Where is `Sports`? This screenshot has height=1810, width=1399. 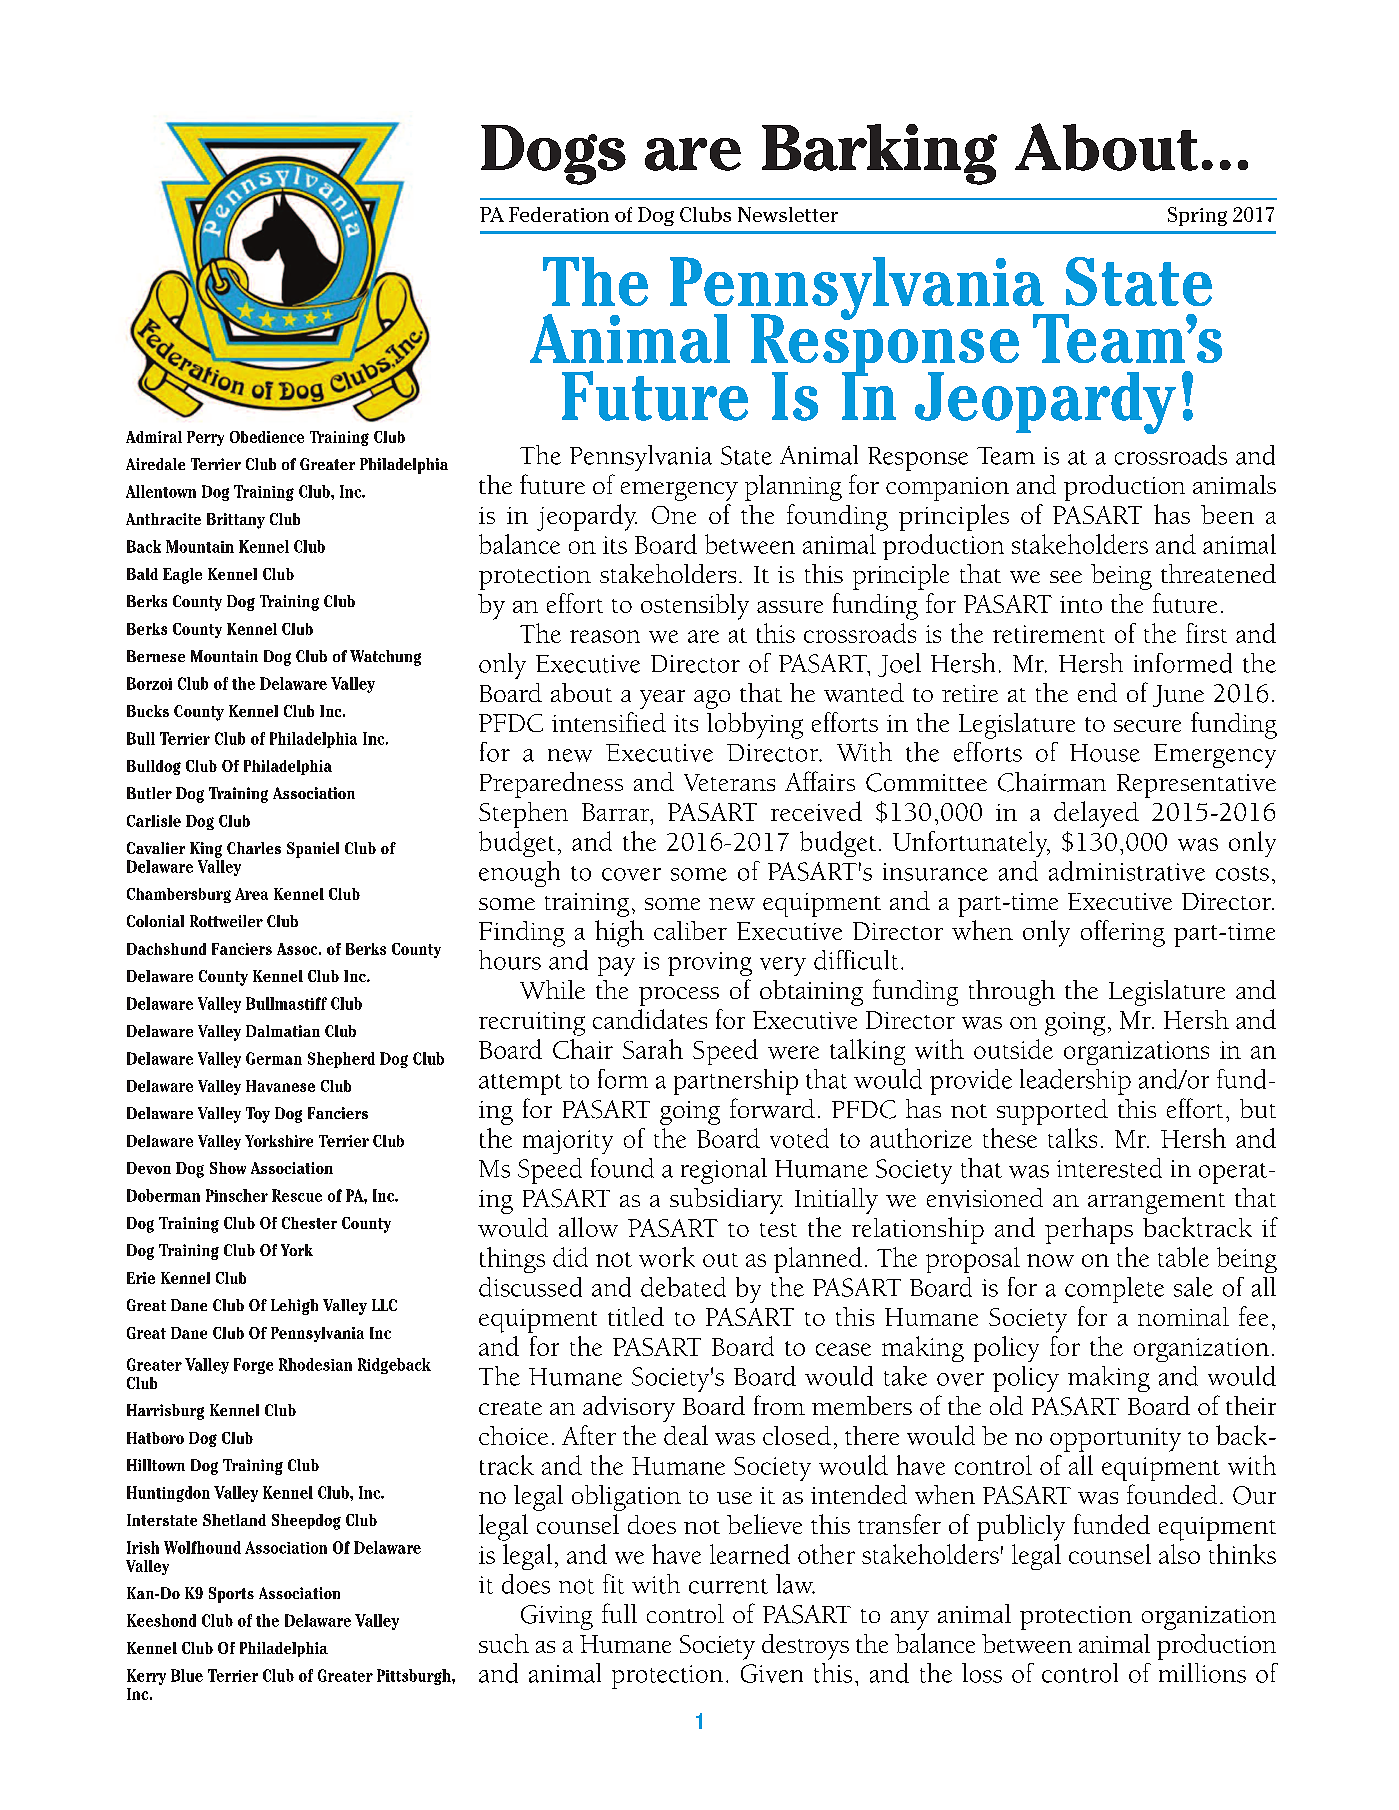 Sports is located at coordinates (231, 1595).
